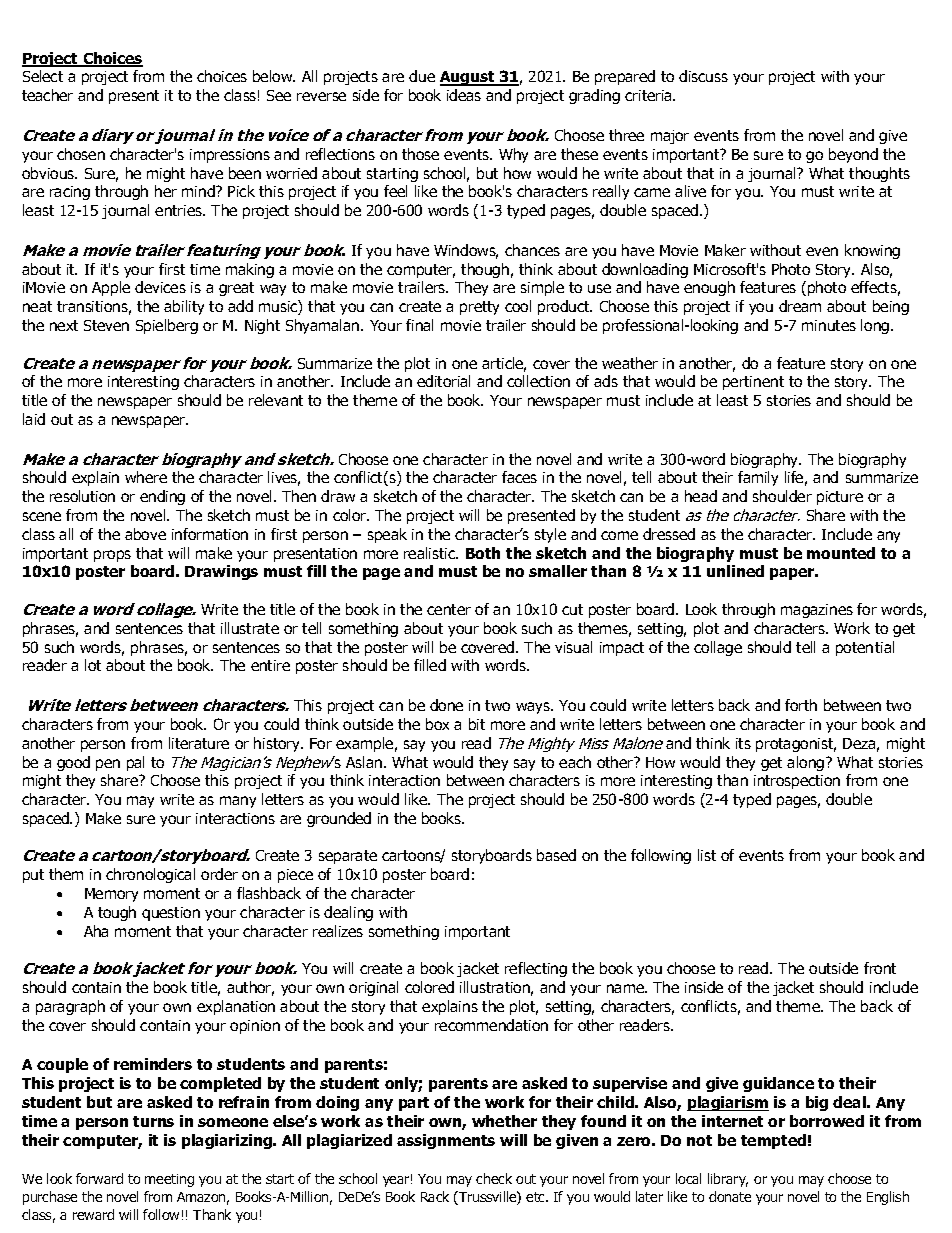 The width and height of the document is (952, 1233). I want to click on center, so click(449, 609).
